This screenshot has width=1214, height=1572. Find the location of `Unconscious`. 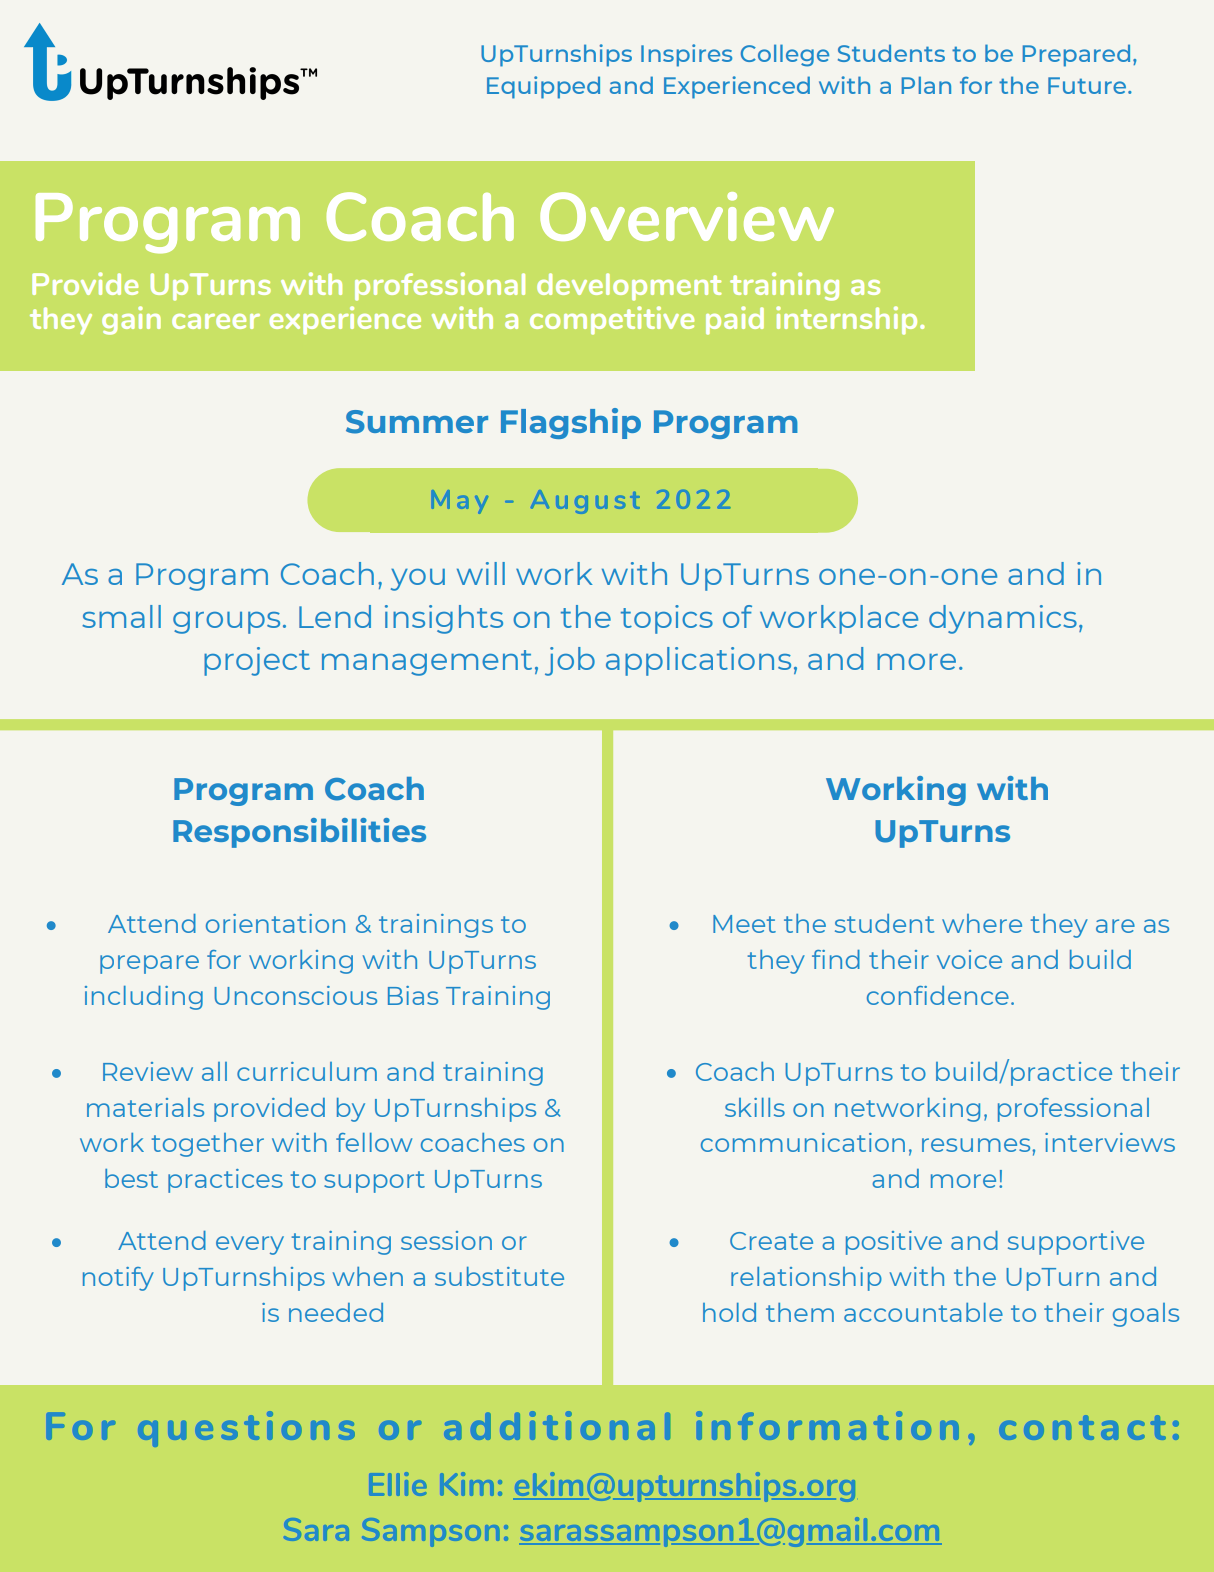

Unconscious is located at coordinates (295, 995).
